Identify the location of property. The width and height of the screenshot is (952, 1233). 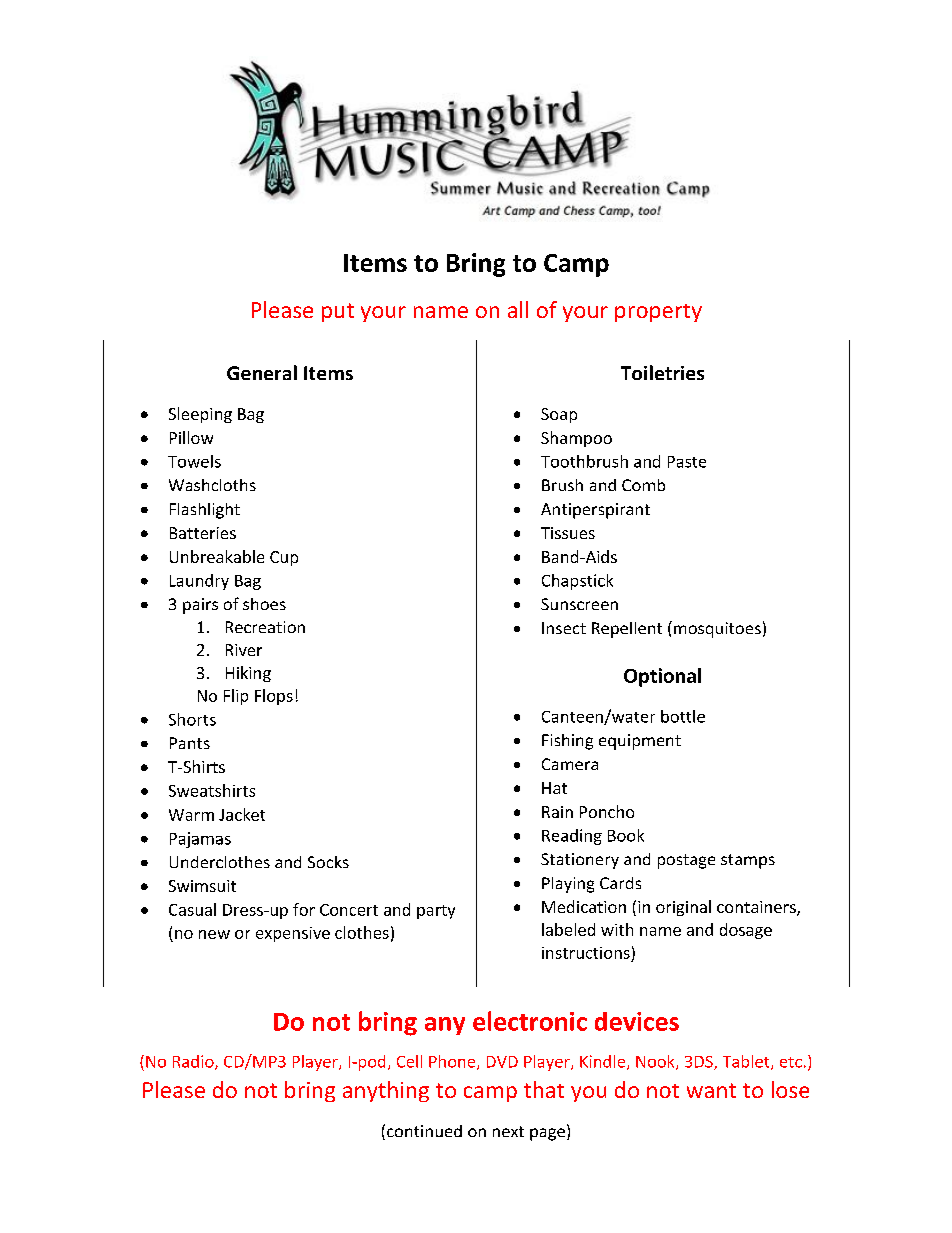
(658, 313).
